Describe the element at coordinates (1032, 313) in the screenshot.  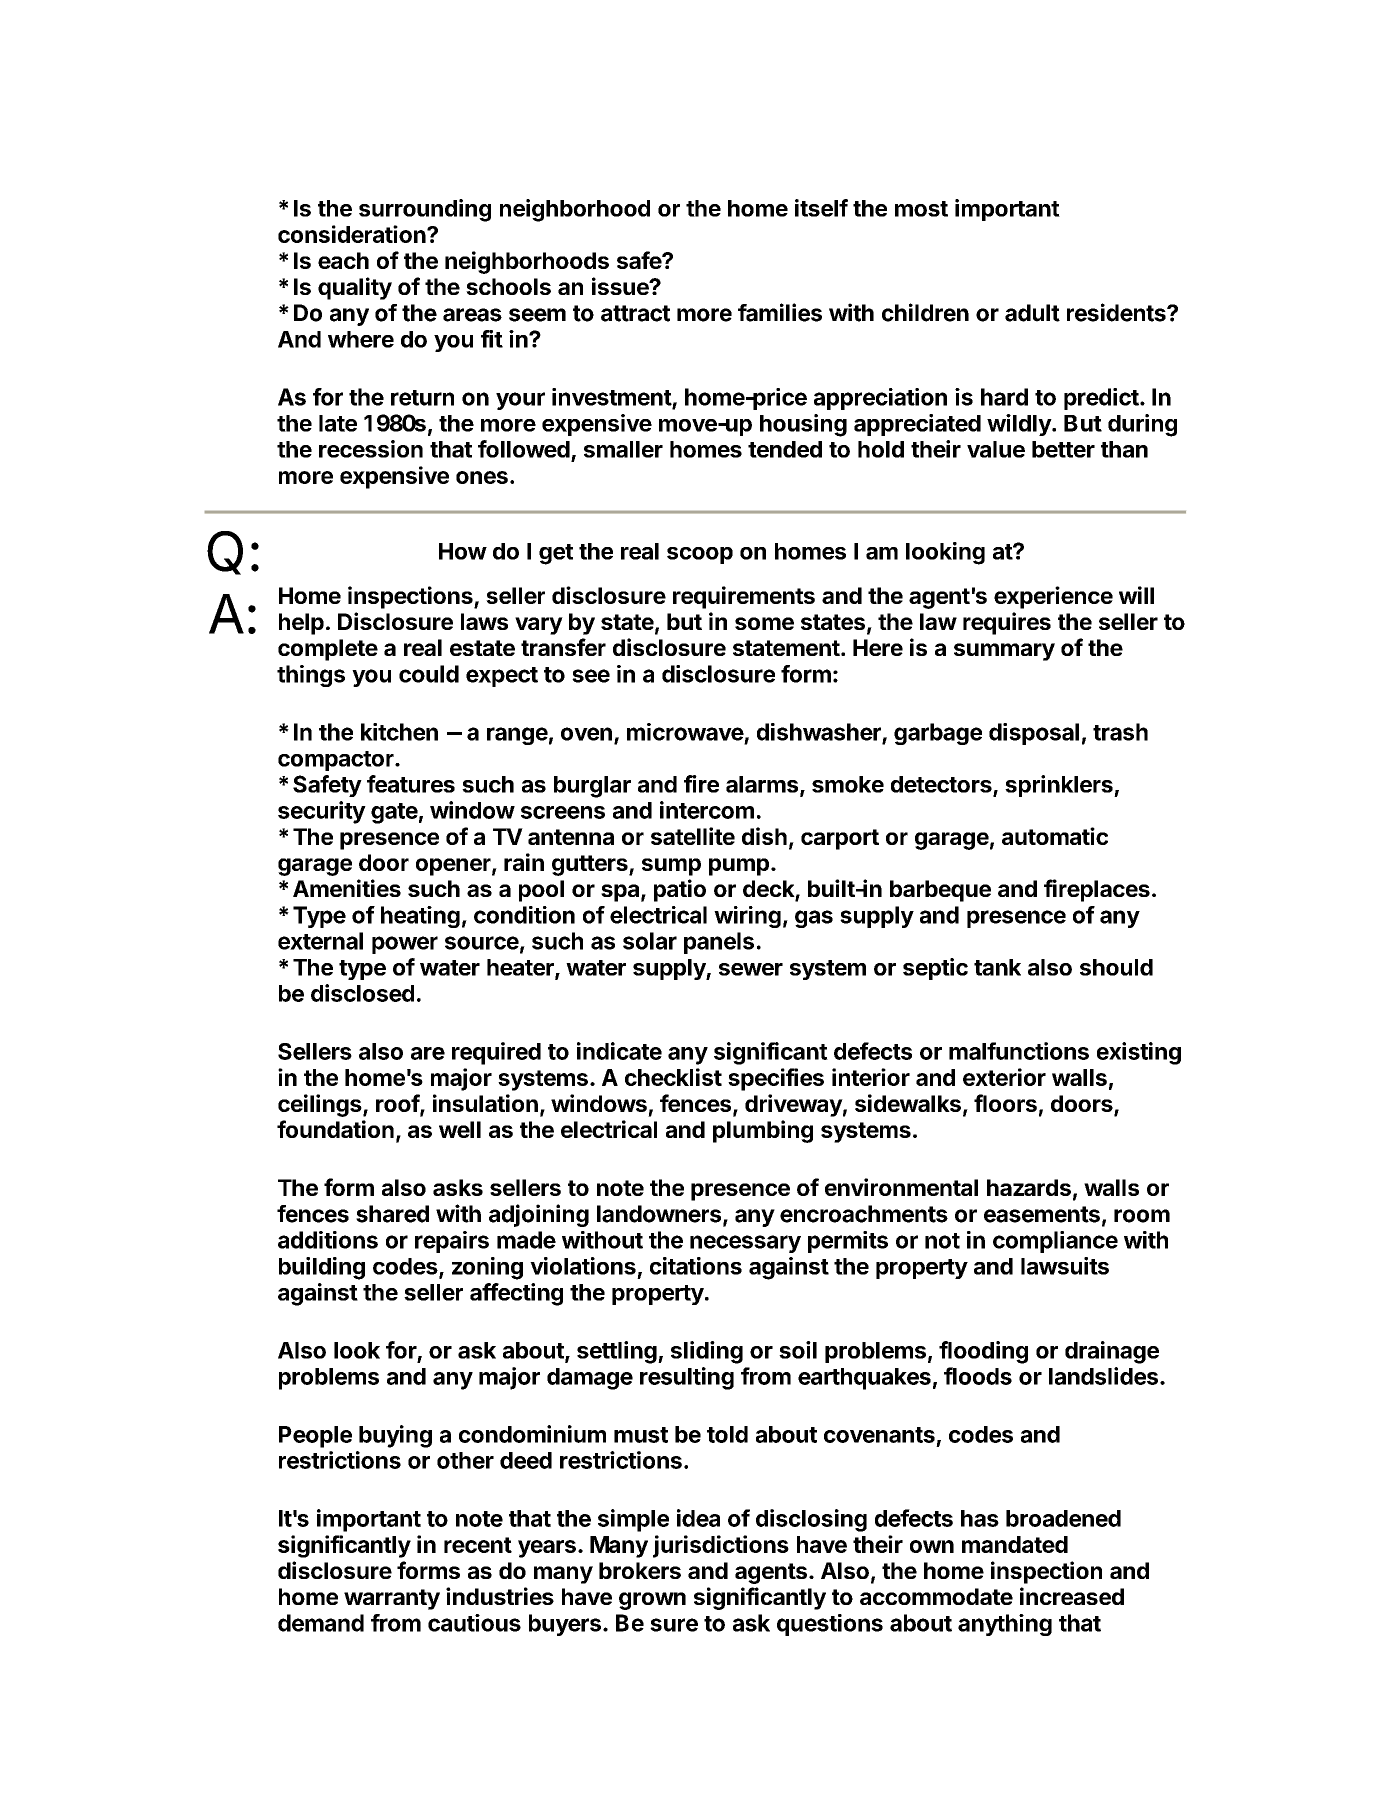
I see `adult` at that location.
